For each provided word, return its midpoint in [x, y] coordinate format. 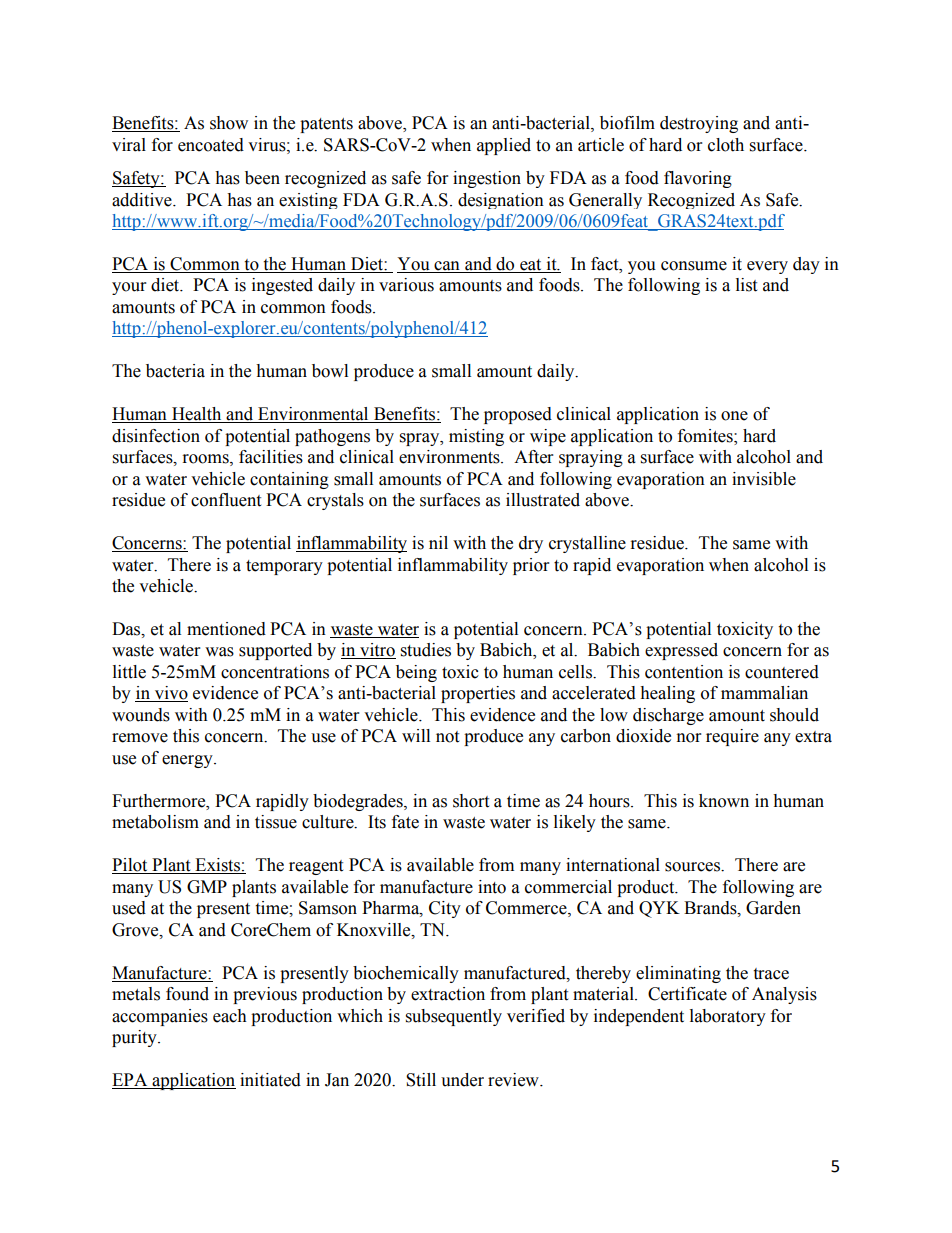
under [462, 1080]
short [471, 801]
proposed [518, 415]
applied [504, 146]
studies [426, 650]
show [229, 123]
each [230, 1016]
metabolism [155, 822]
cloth [726, 145]
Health [197, 415]
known [724, 801]
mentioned [226, 629]
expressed [681, 651]
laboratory [728, 1017]
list [746, 285]
